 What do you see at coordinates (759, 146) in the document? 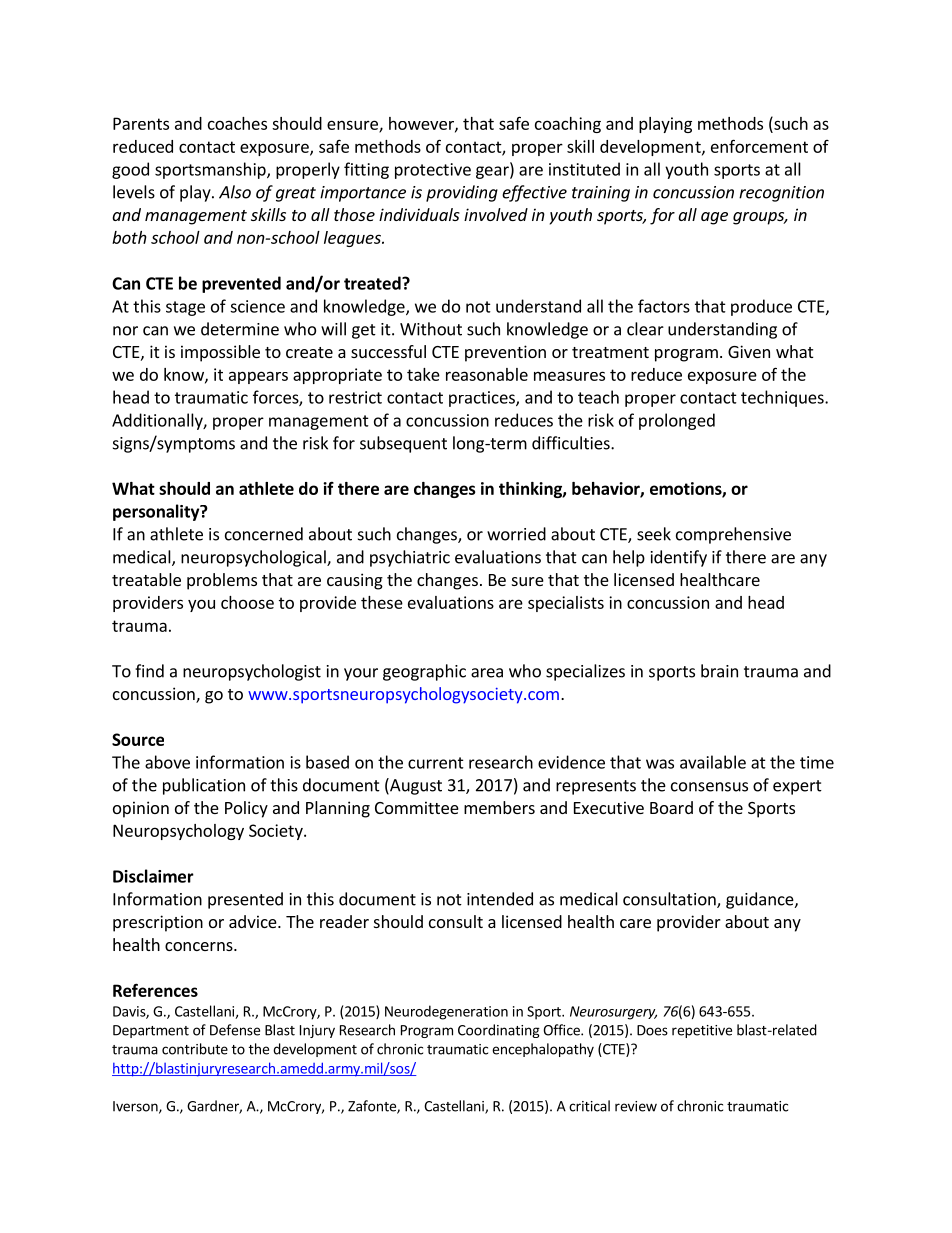
I see `enforcement` at bounding box center [759, 146].
